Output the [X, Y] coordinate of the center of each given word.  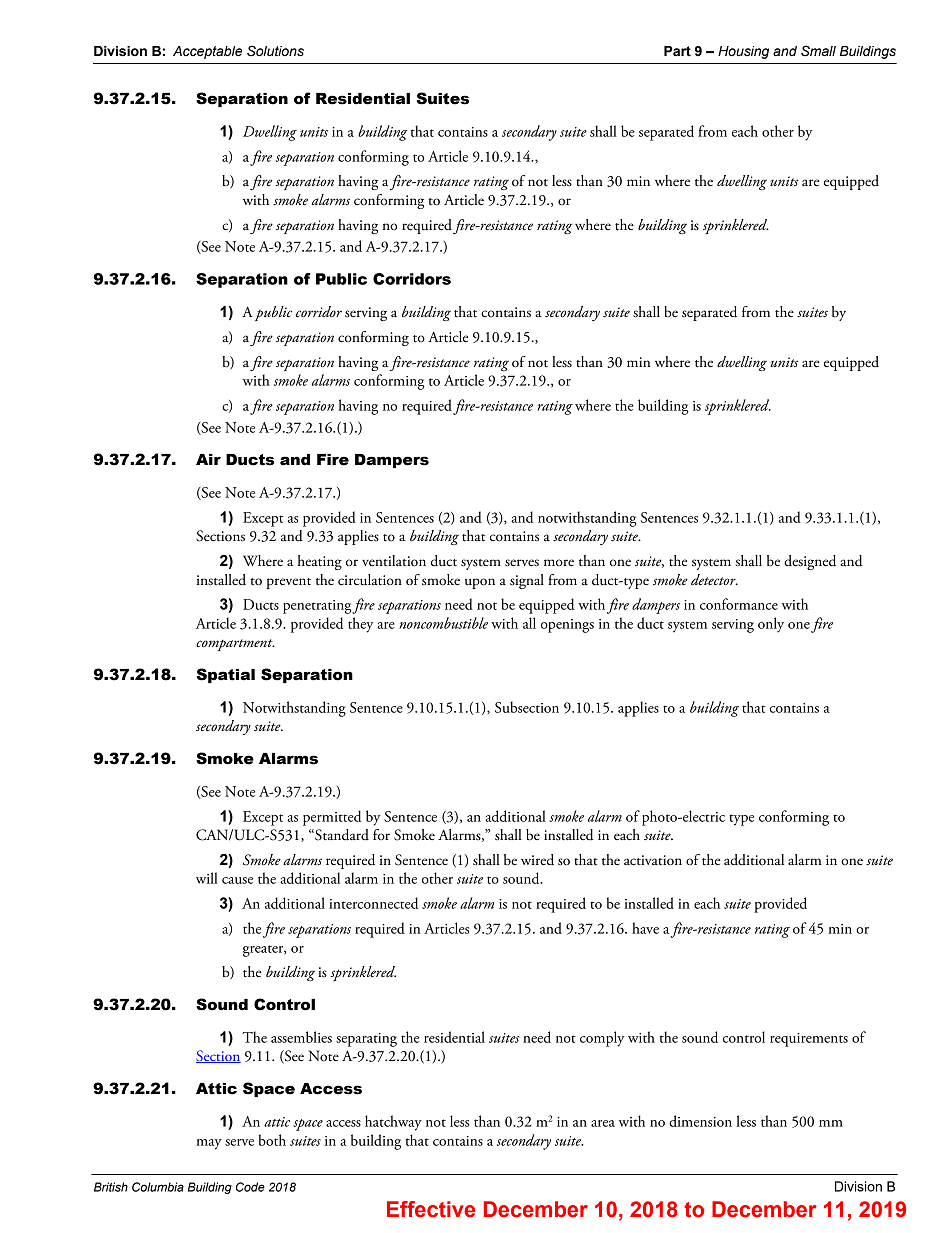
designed [810, 562]
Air [208, 459]
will [207, 878]
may [209, 1144]
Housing [743, 52]
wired [537, 860]
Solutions [275, 51]
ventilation [394, 561]
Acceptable [207, 52]
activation [653, 860]
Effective [431, 1209]
